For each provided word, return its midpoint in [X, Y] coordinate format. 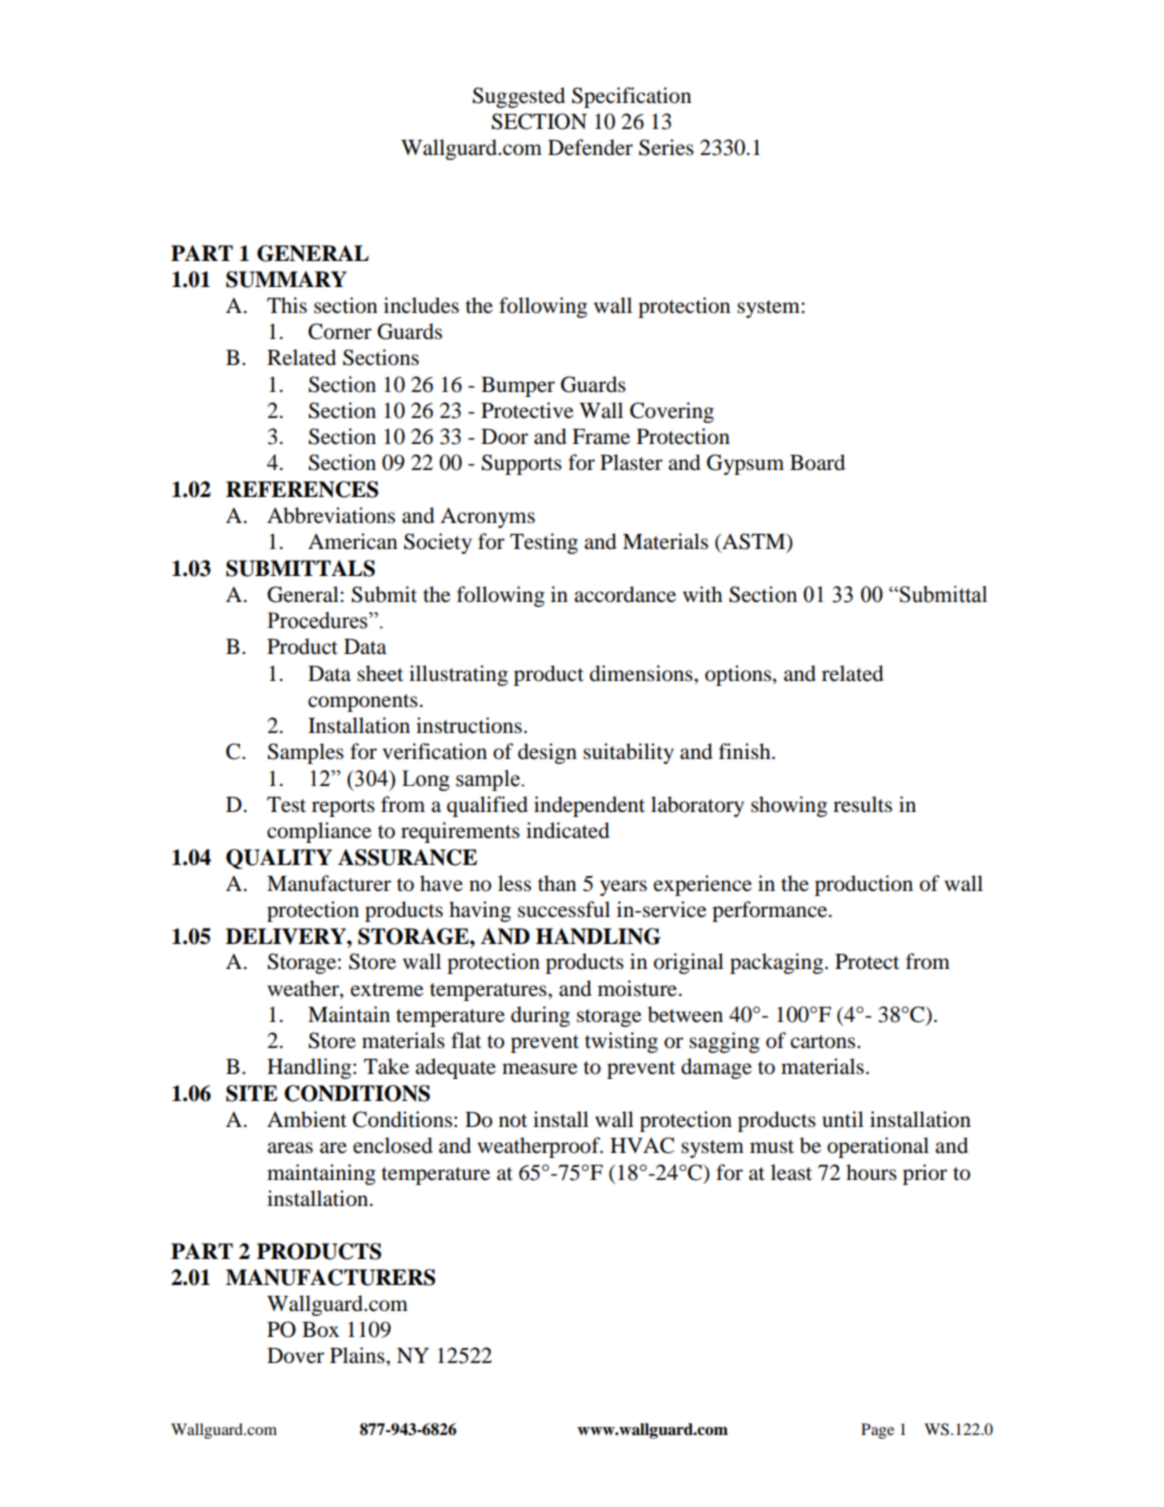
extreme [387, 990]
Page [877, 1431]
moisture [637, 988]
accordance [625, 594]
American [353, 541]
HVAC [642, 1145]
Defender [590, 147]
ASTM [754, 542]
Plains [358, 1355]
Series [666, 147]
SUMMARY [286, 279]
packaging [778, 963]
